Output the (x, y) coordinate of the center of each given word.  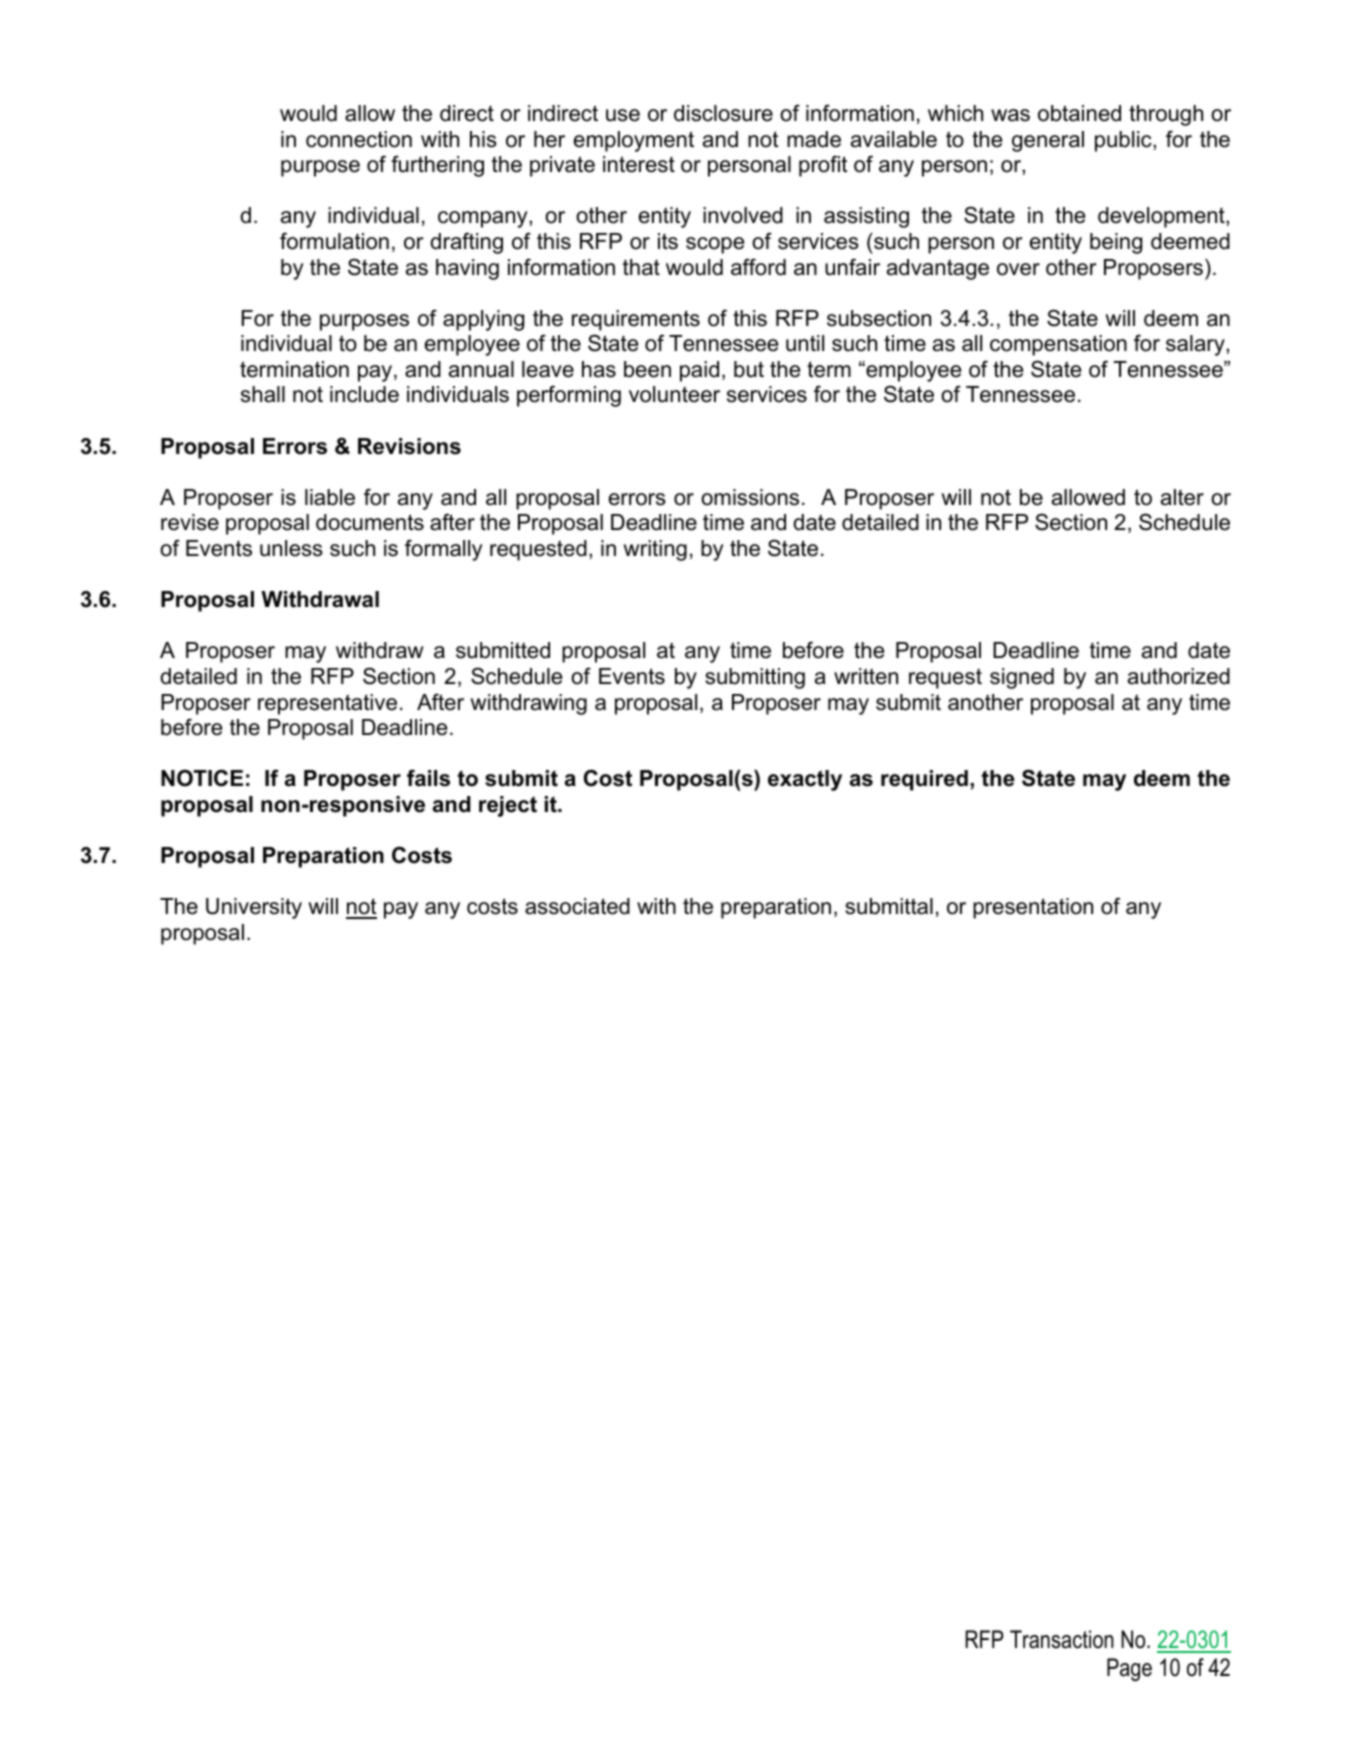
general (1048, 141)
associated (577, 906)
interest (639, 164)
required (924, 780)
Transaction (1062, 1639)
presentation (1033, 908)
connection (359, 139)
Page (1129, 1669)
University (254, 908)
